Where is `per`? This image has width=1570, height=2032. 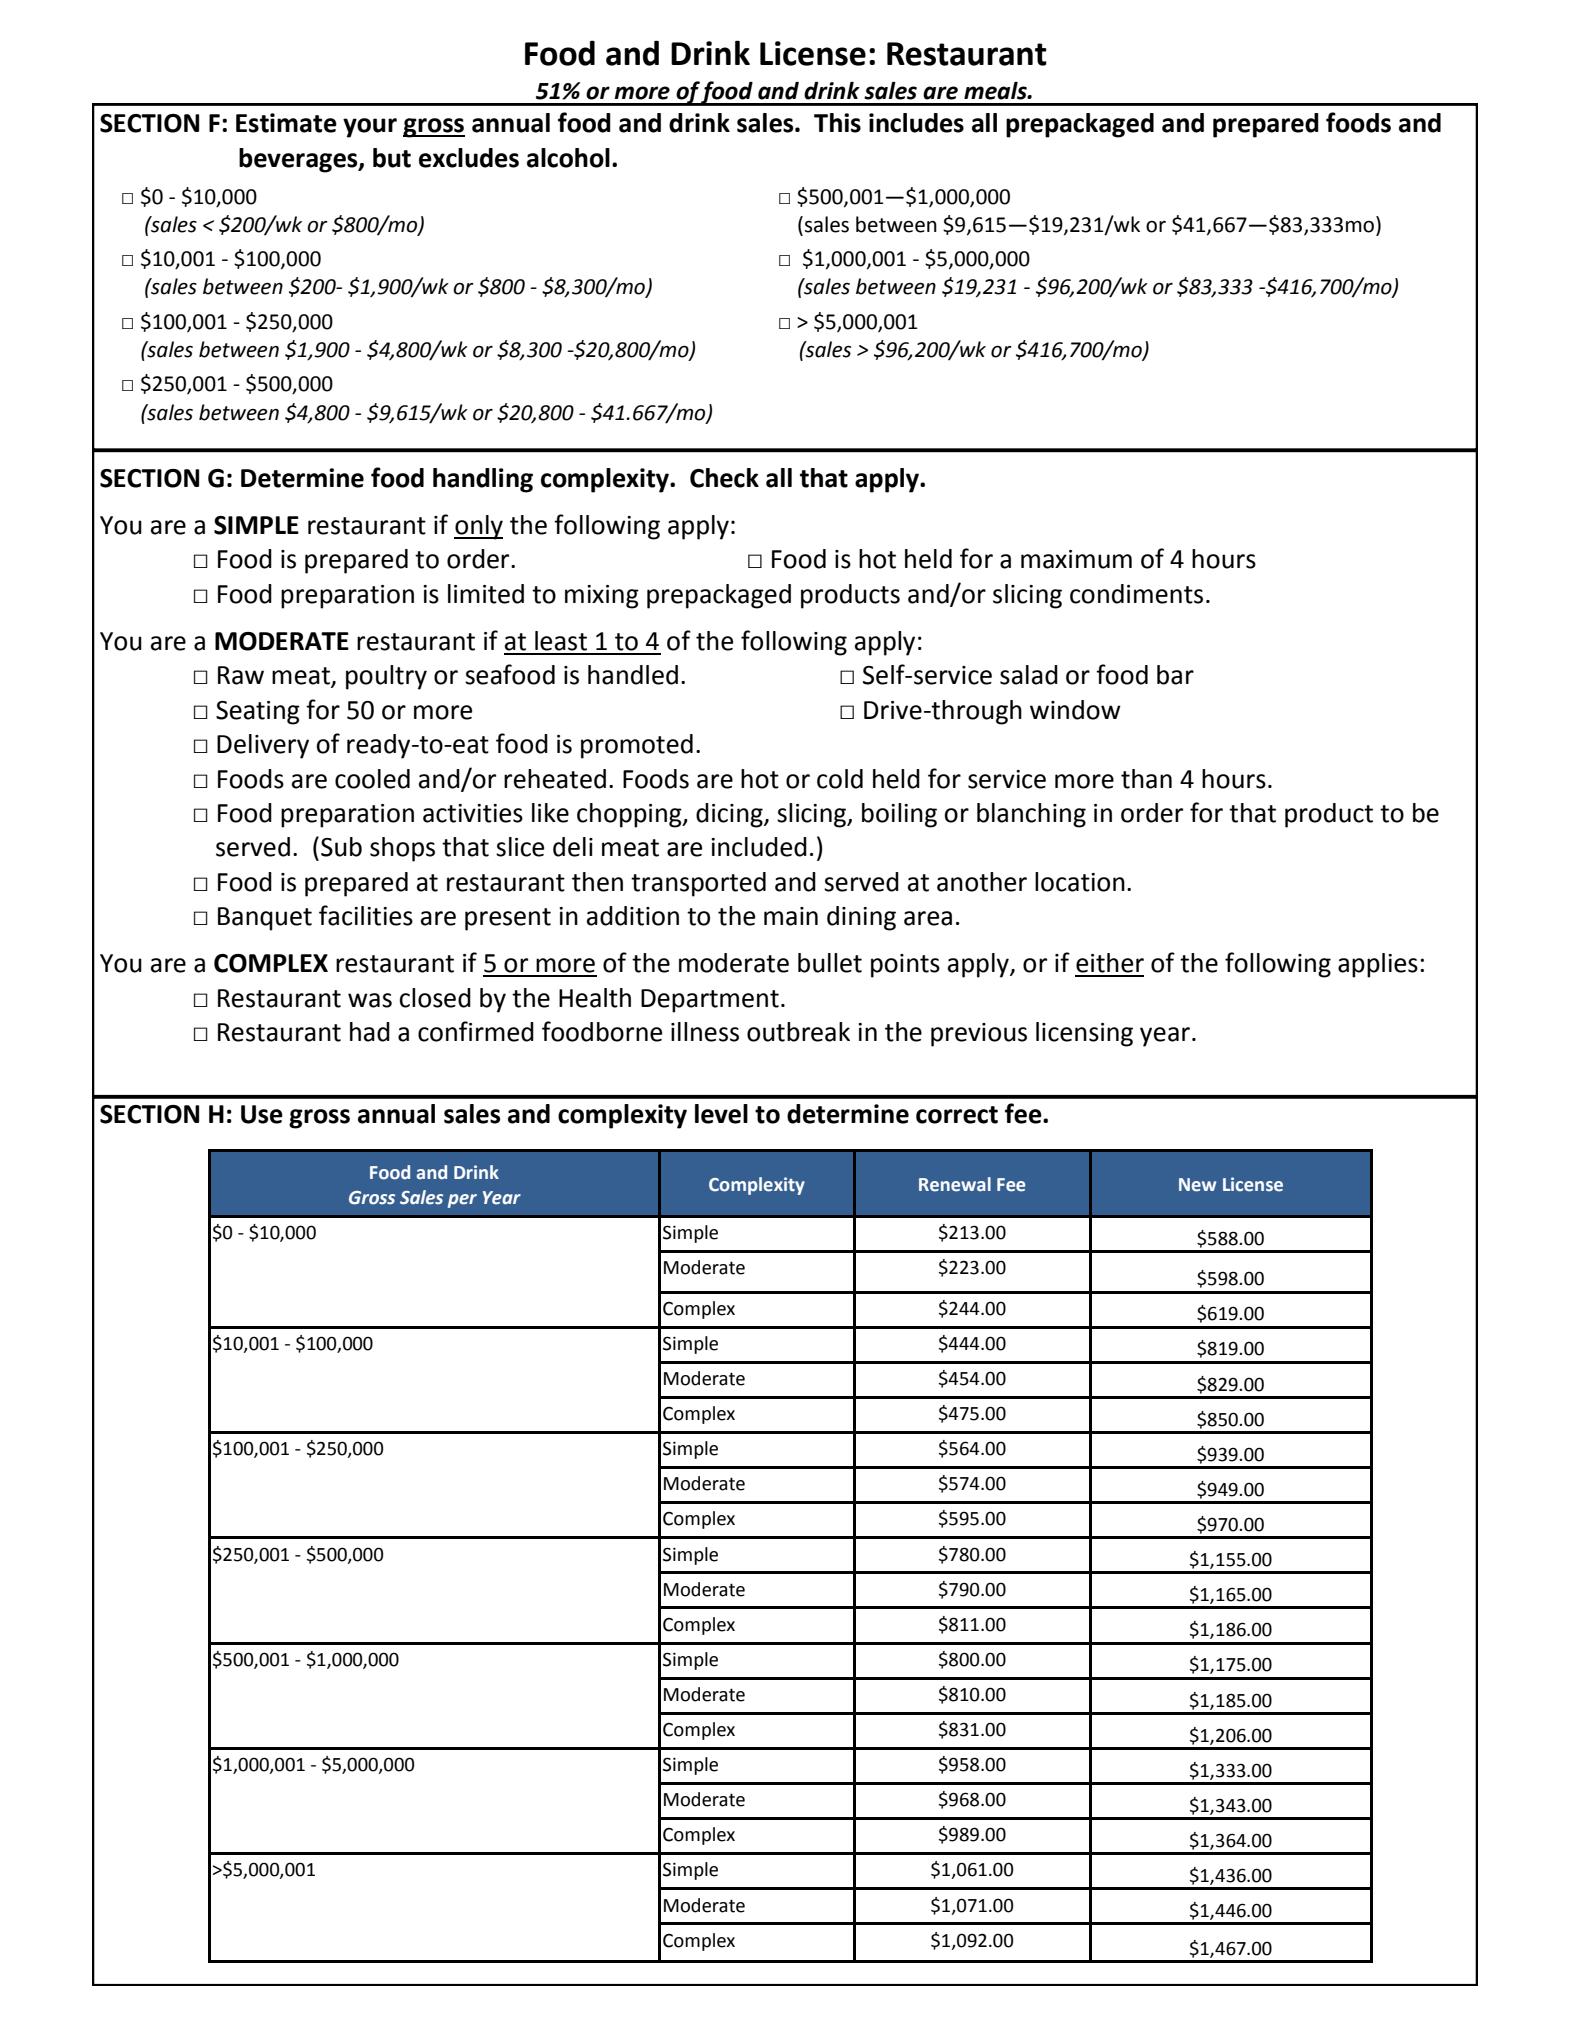 per is located at coordinates (462, 1201).
